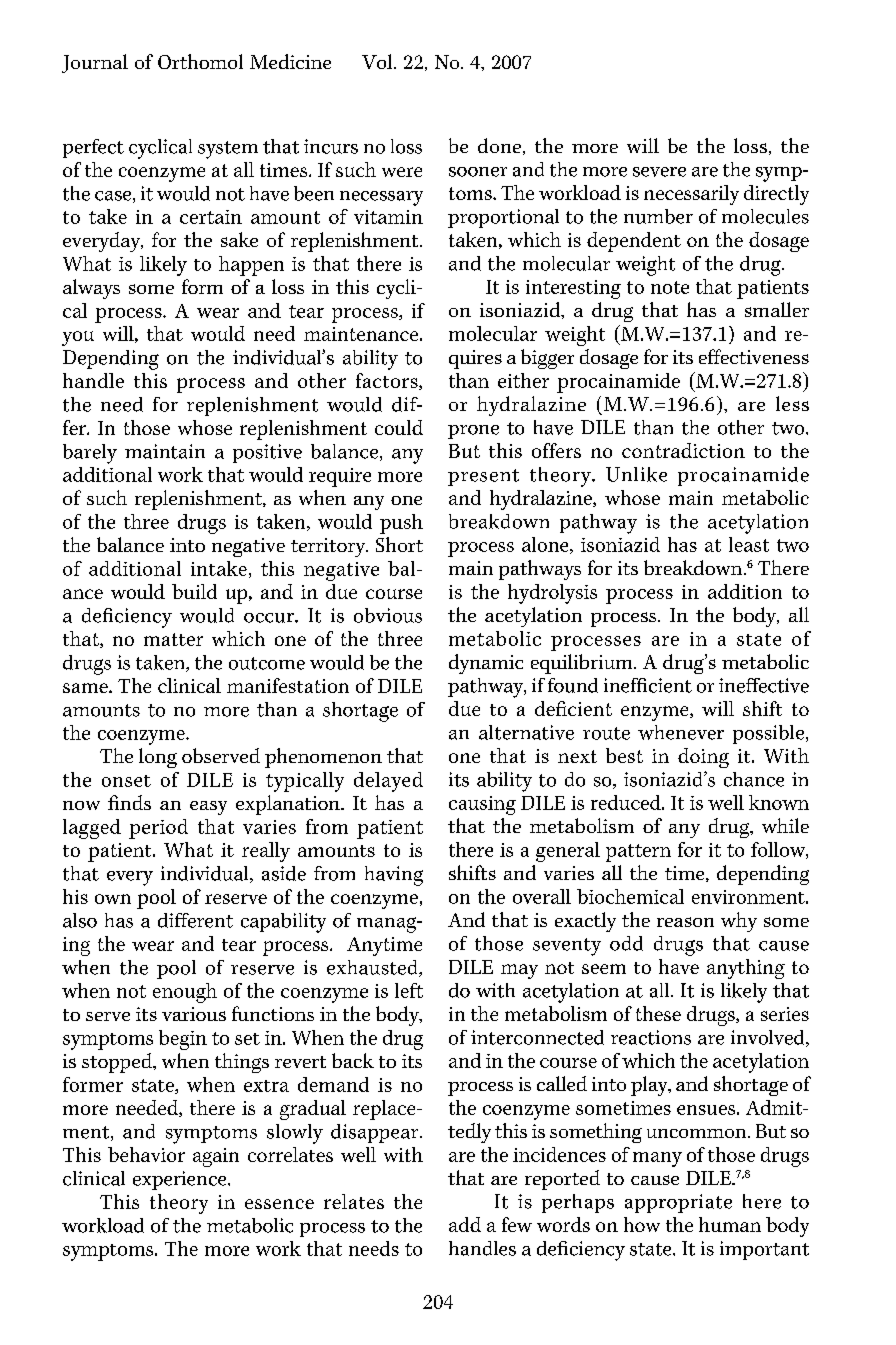 The width and height of the screenshot is (896, 1345). Describe the element at coordinates (185, 993) in the screenshot. I see `enough` at that location.
